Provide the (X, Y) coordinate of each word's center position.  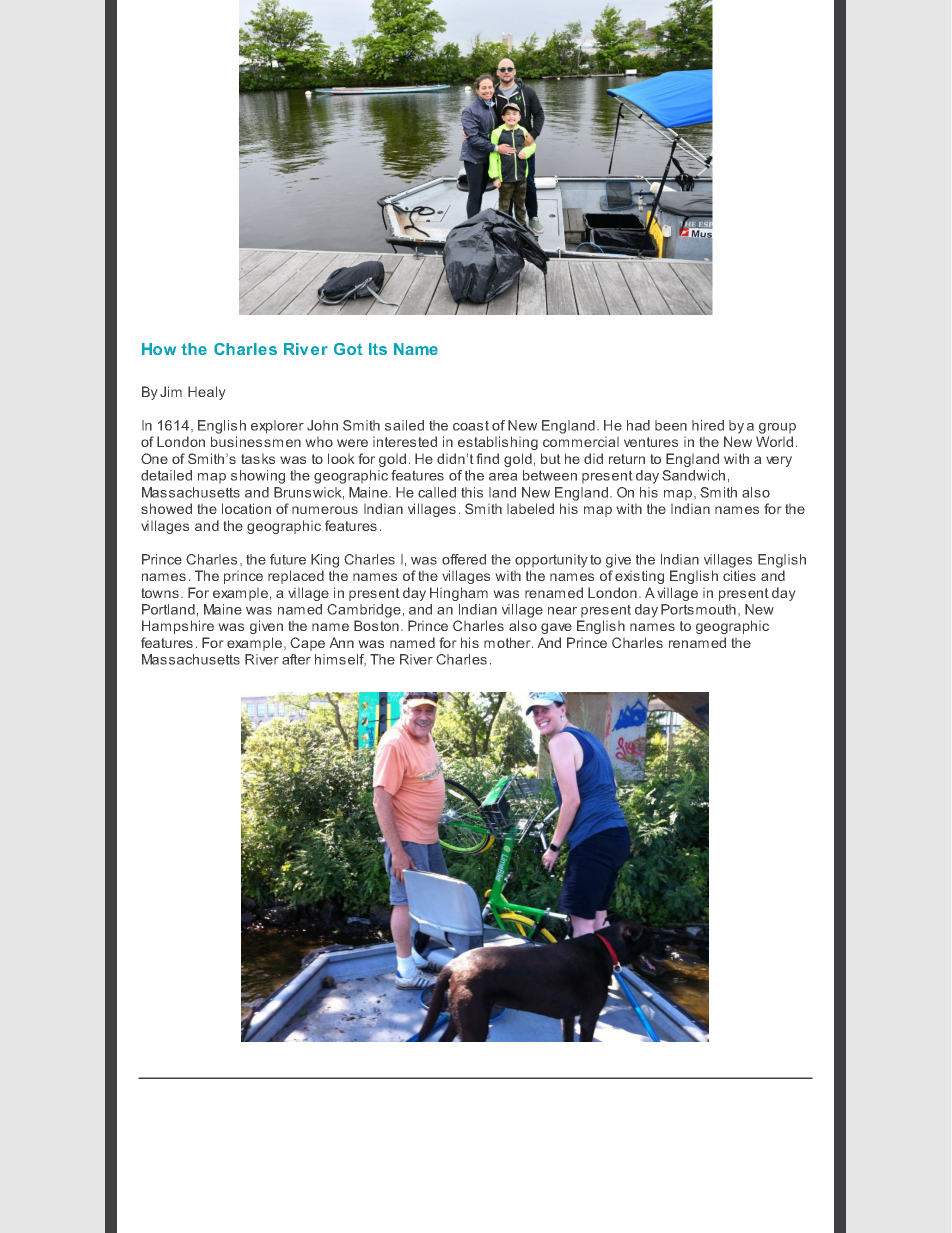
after (296, 659)
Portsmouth (698, 609)
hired (708, 425)
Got (348, 349)
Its (378, 349)
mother (508, 642)
